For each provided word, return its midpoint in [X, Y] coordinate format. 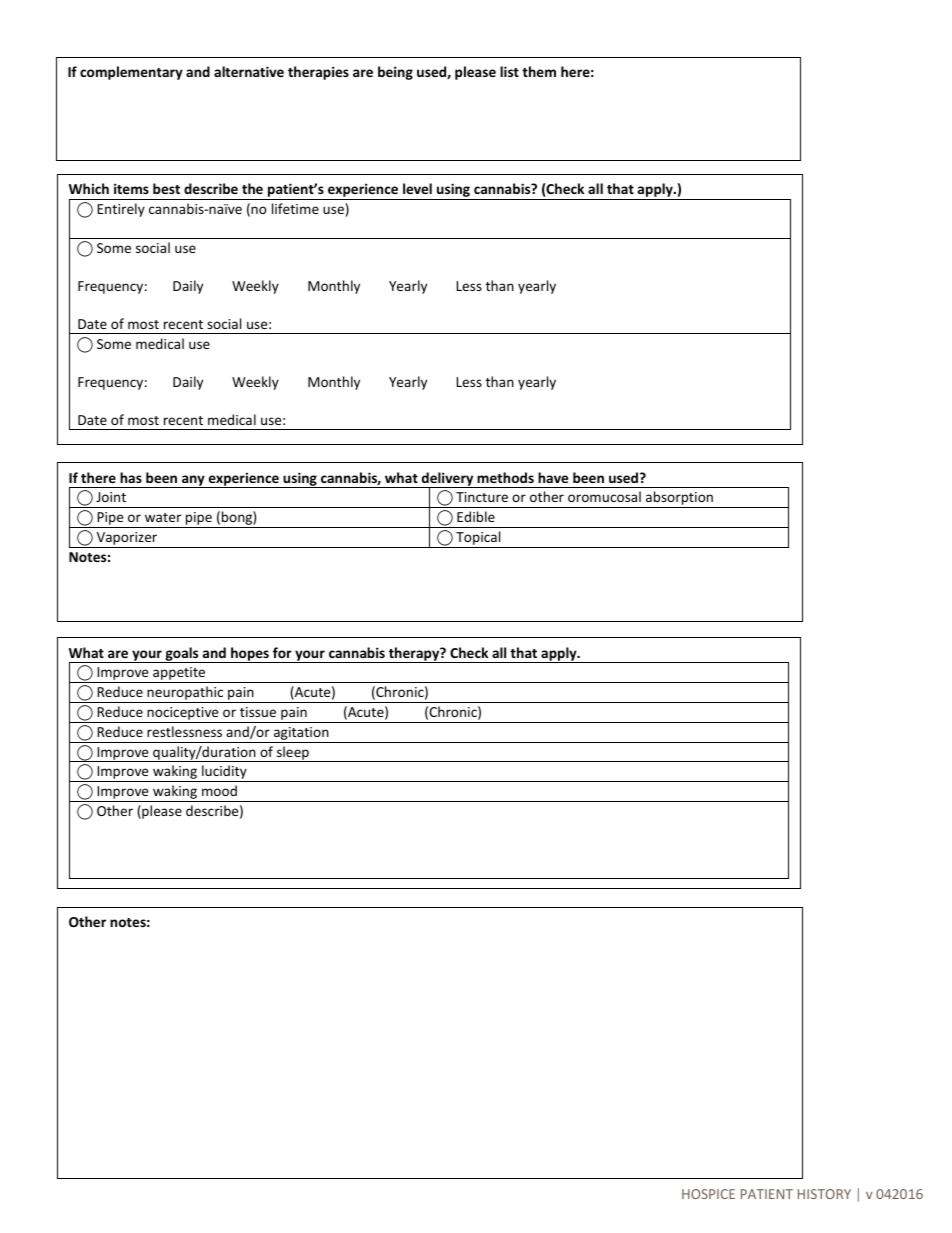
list [509, 71]
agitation [301, 735]
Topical [478, 539]
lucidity [224, 773]
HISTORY [824, 1194]
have [553, 477]
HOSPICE [708, 1194]
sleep [293, 754]
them [539, 71]
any [193, 481]
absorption [679, 499]
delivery [448, 480]
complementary [131, 73]
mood [219, 790]
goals [182, 655]
